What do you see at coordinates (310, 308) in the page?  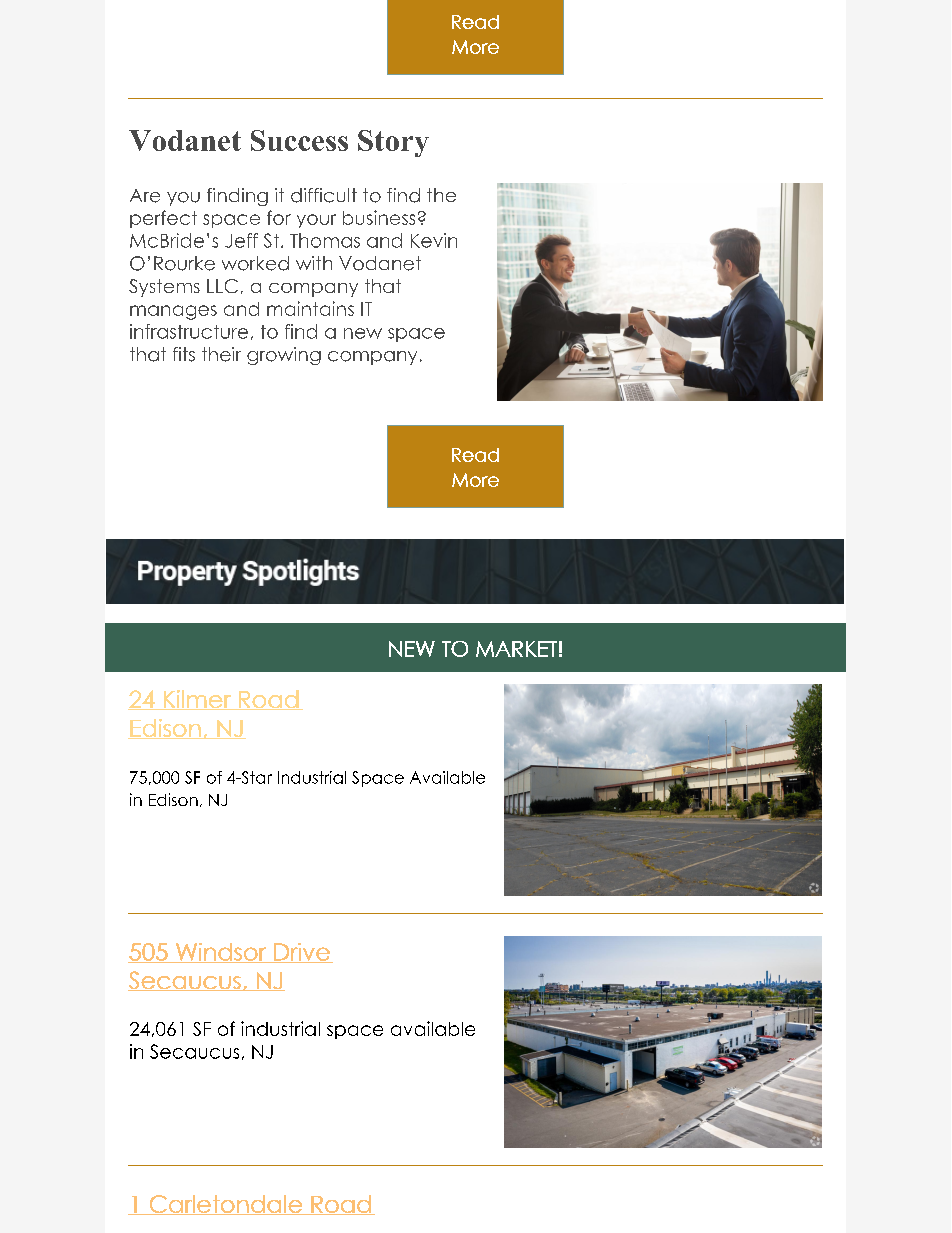 I see `maintains` at bounding box center [310, 308].
